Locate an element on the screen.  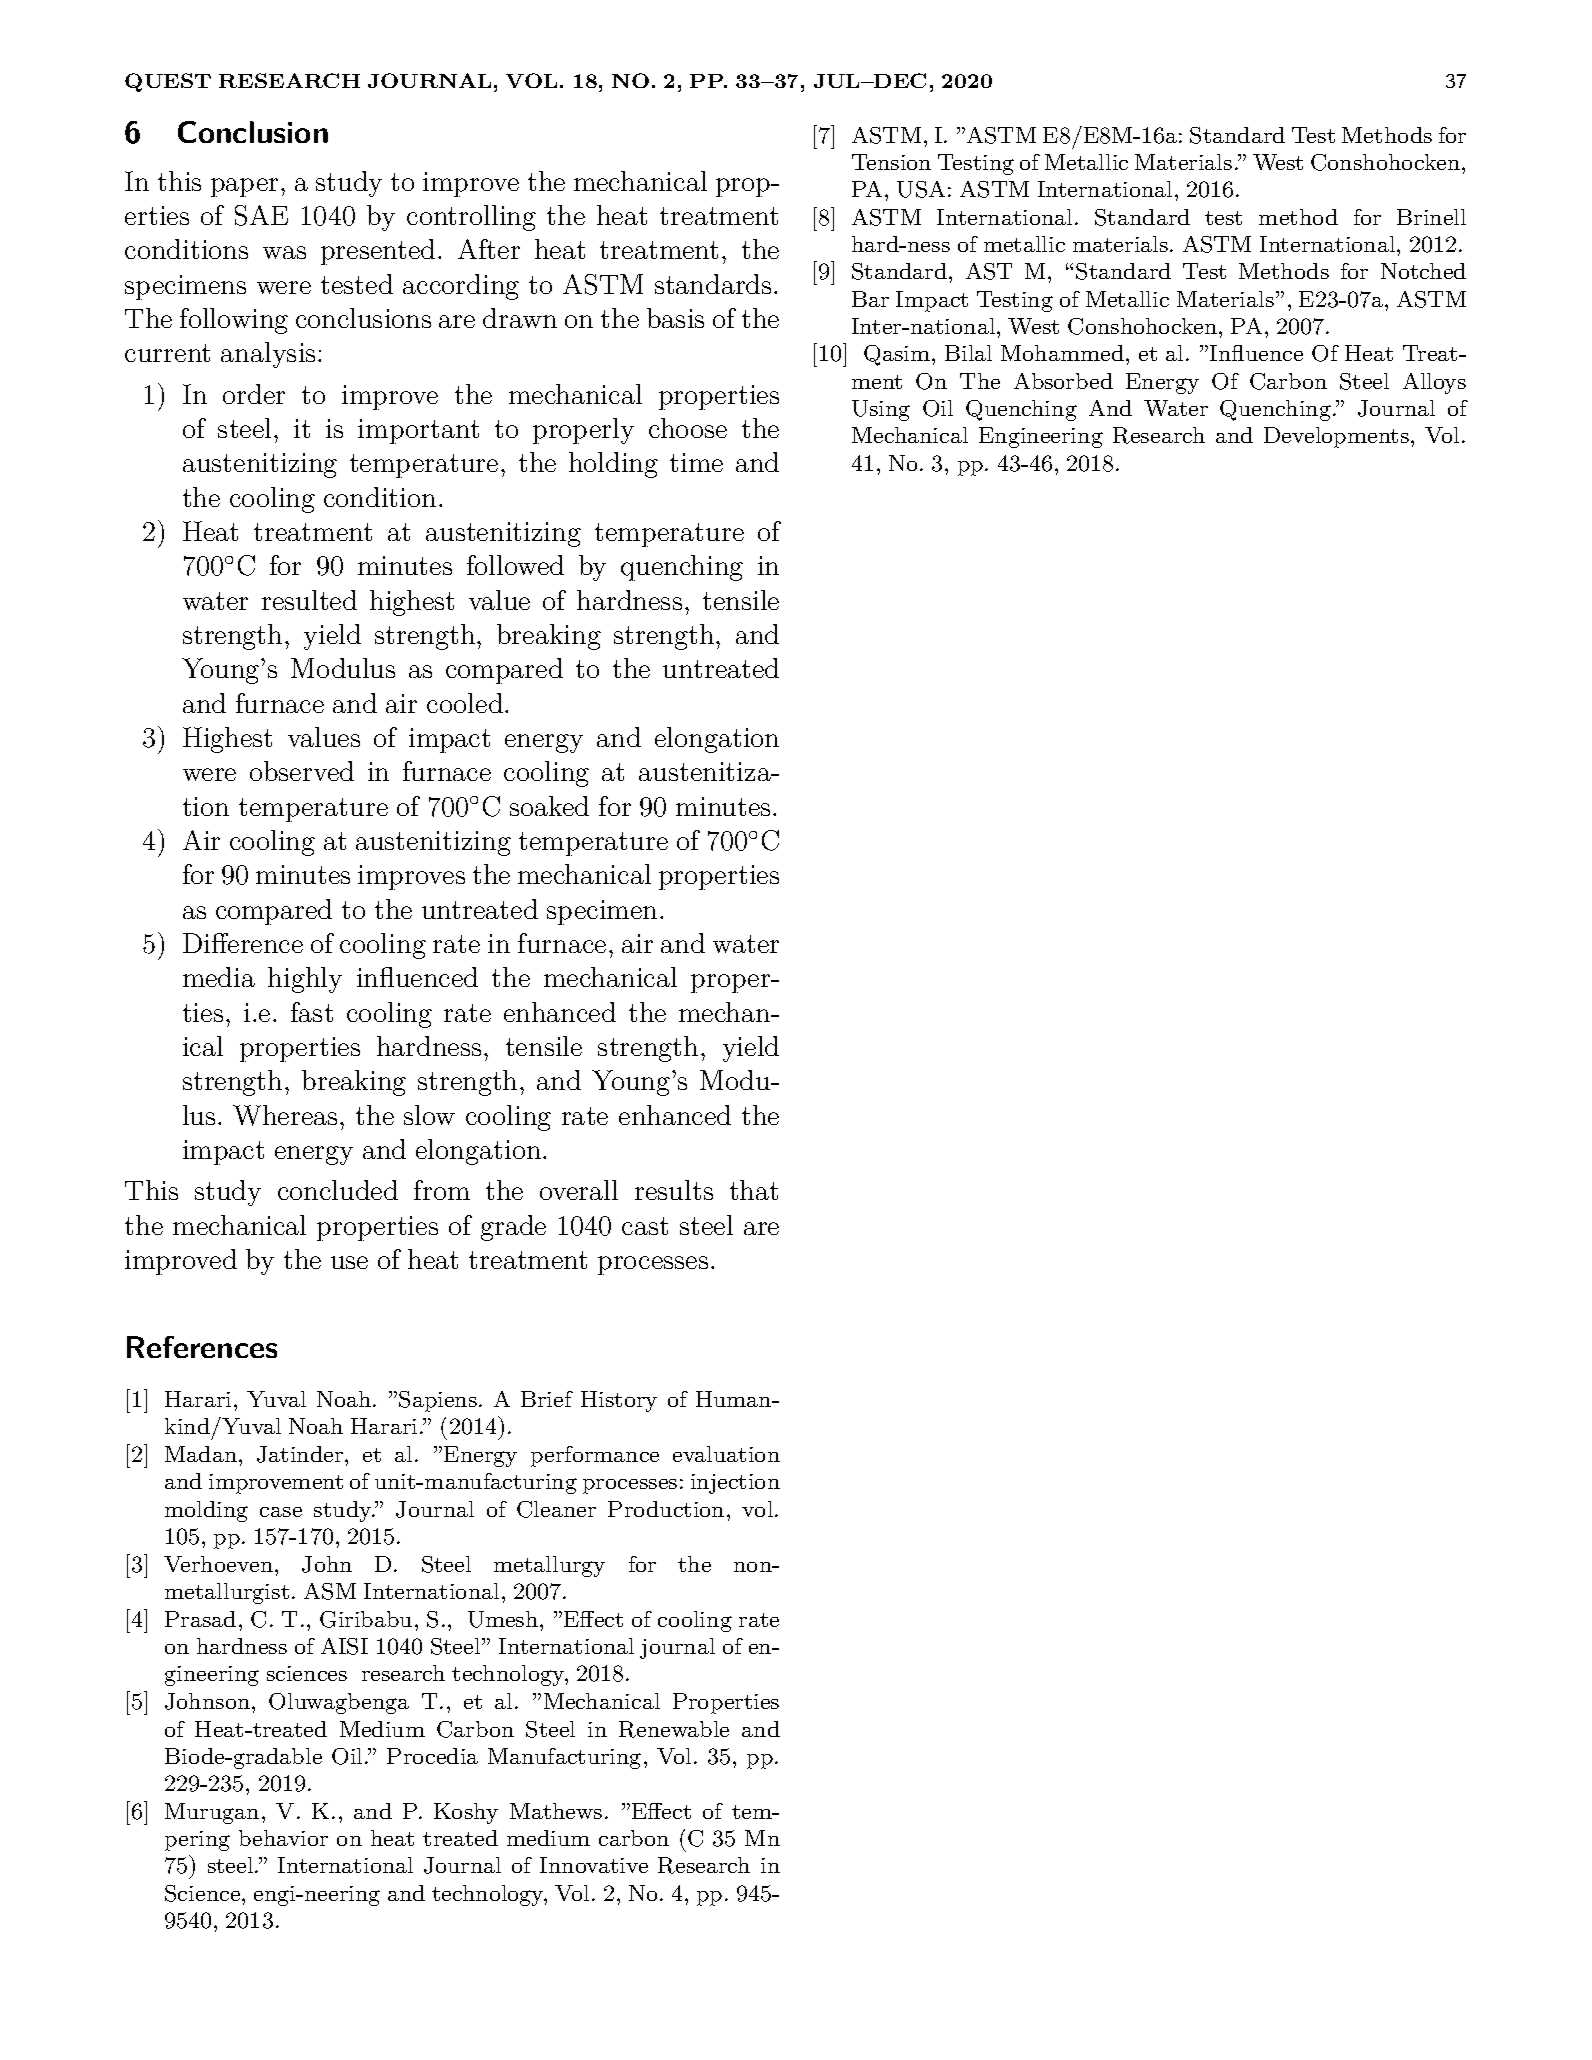
results is located at coordinates (674, 1190).
